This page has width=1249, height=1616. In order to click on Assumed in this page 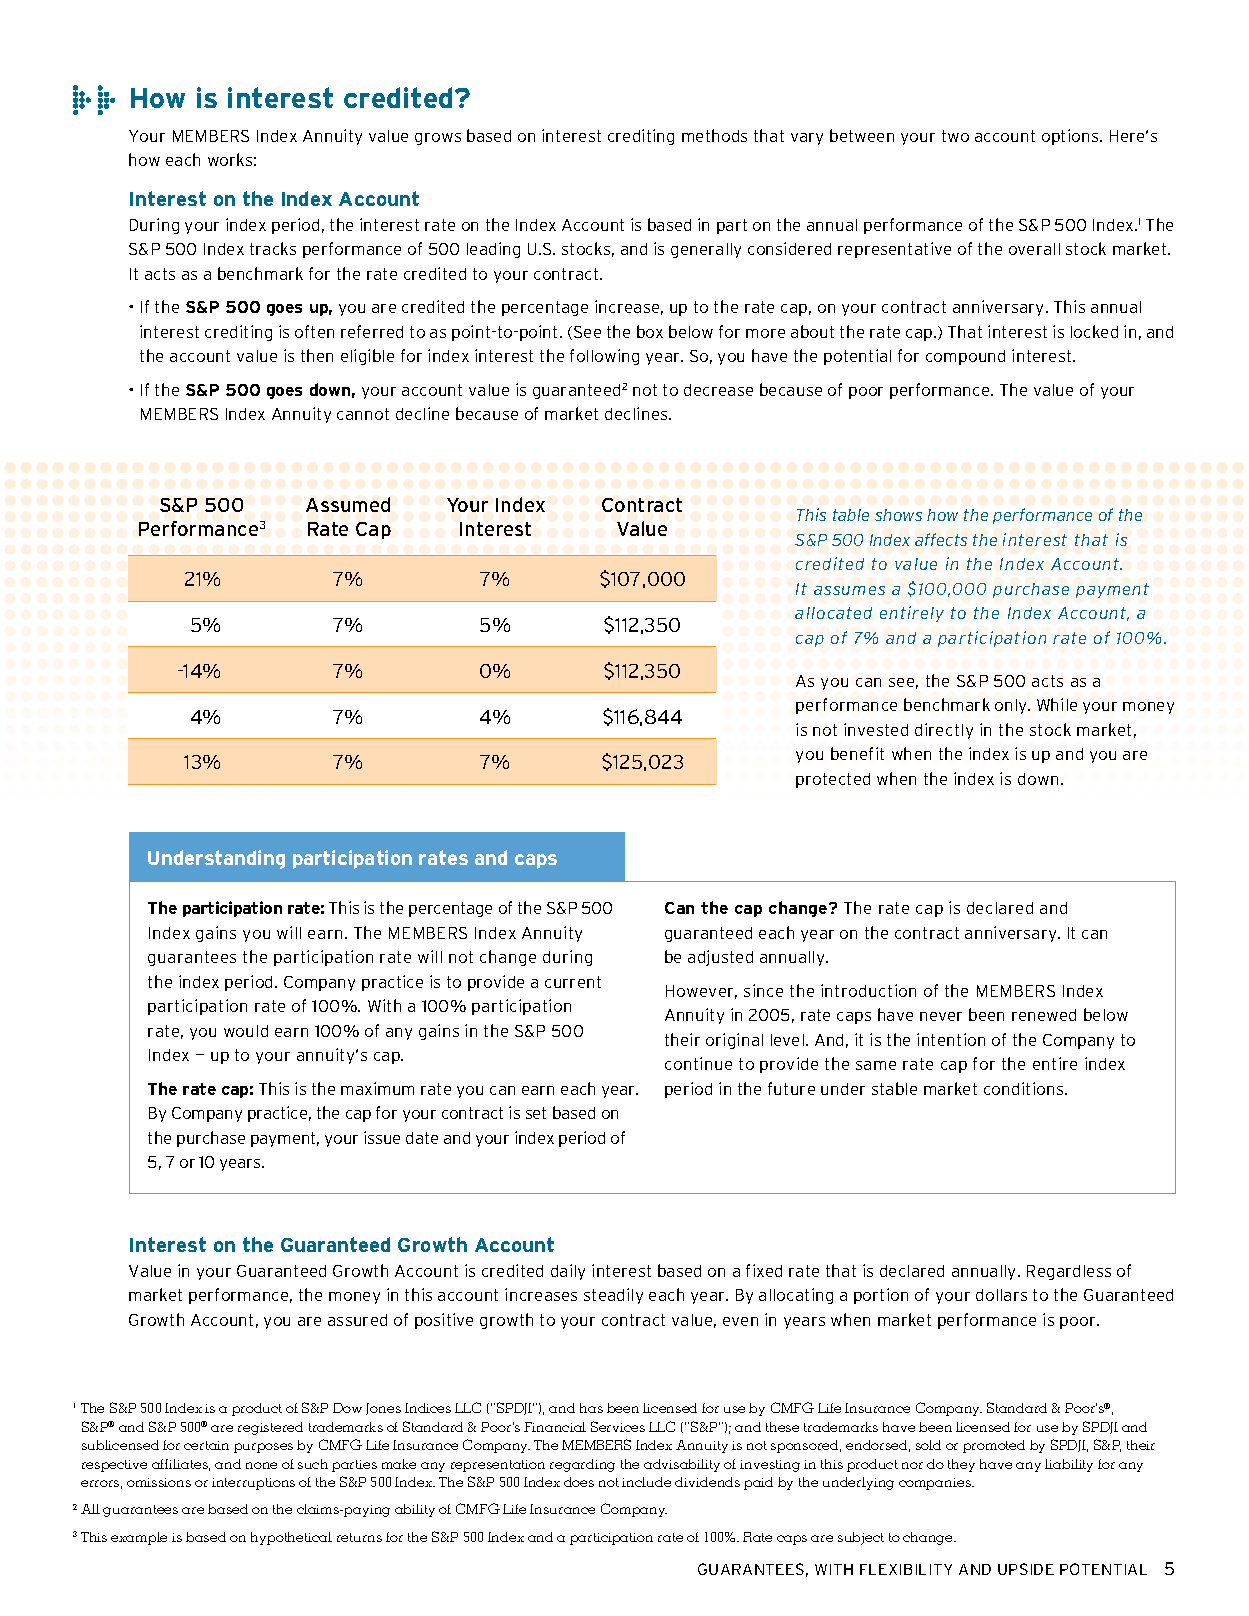, I will do `click(348, 504)`.
